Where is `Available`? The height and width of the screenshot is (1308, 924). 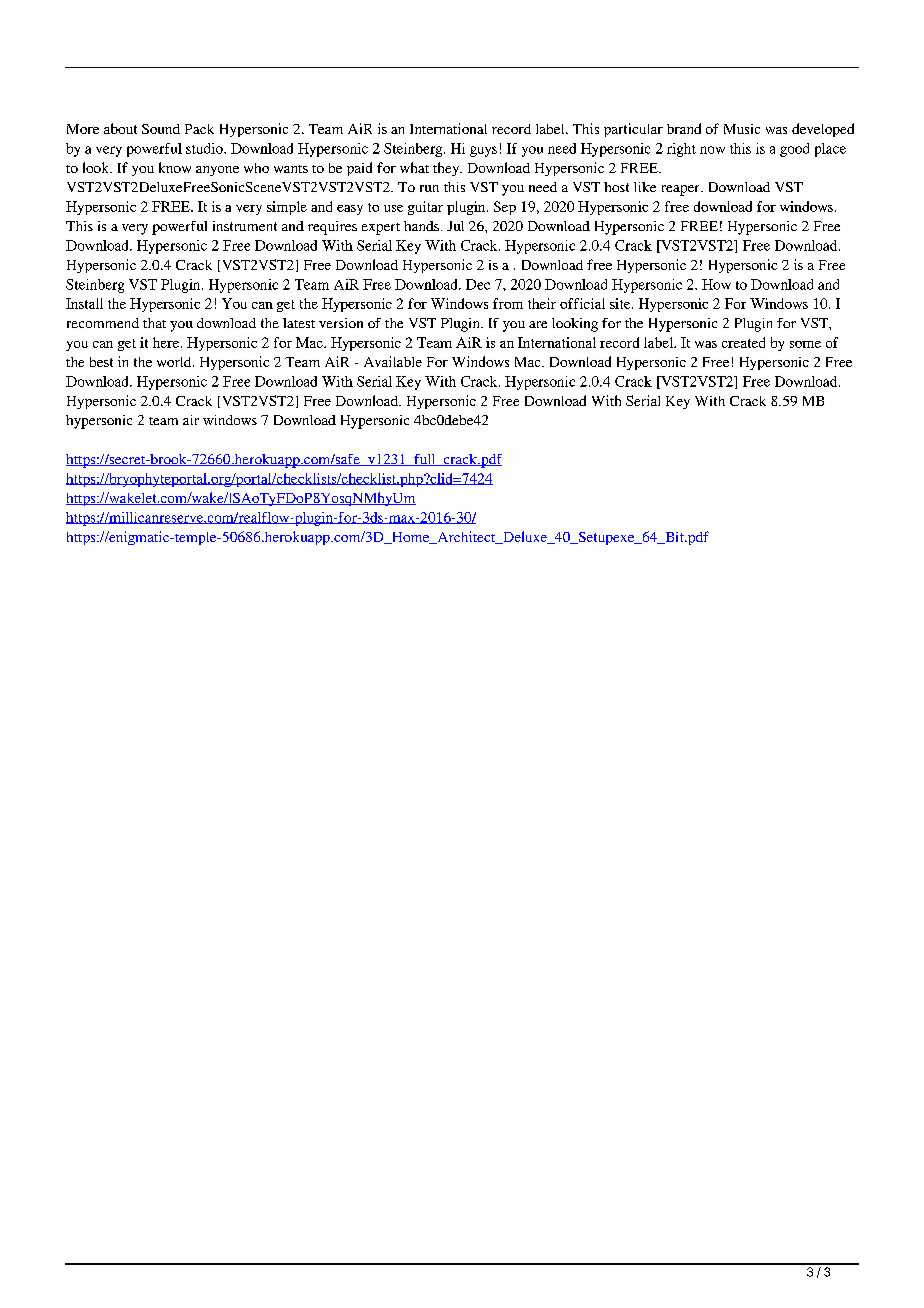
Available is located at coordinates (393, 361).
